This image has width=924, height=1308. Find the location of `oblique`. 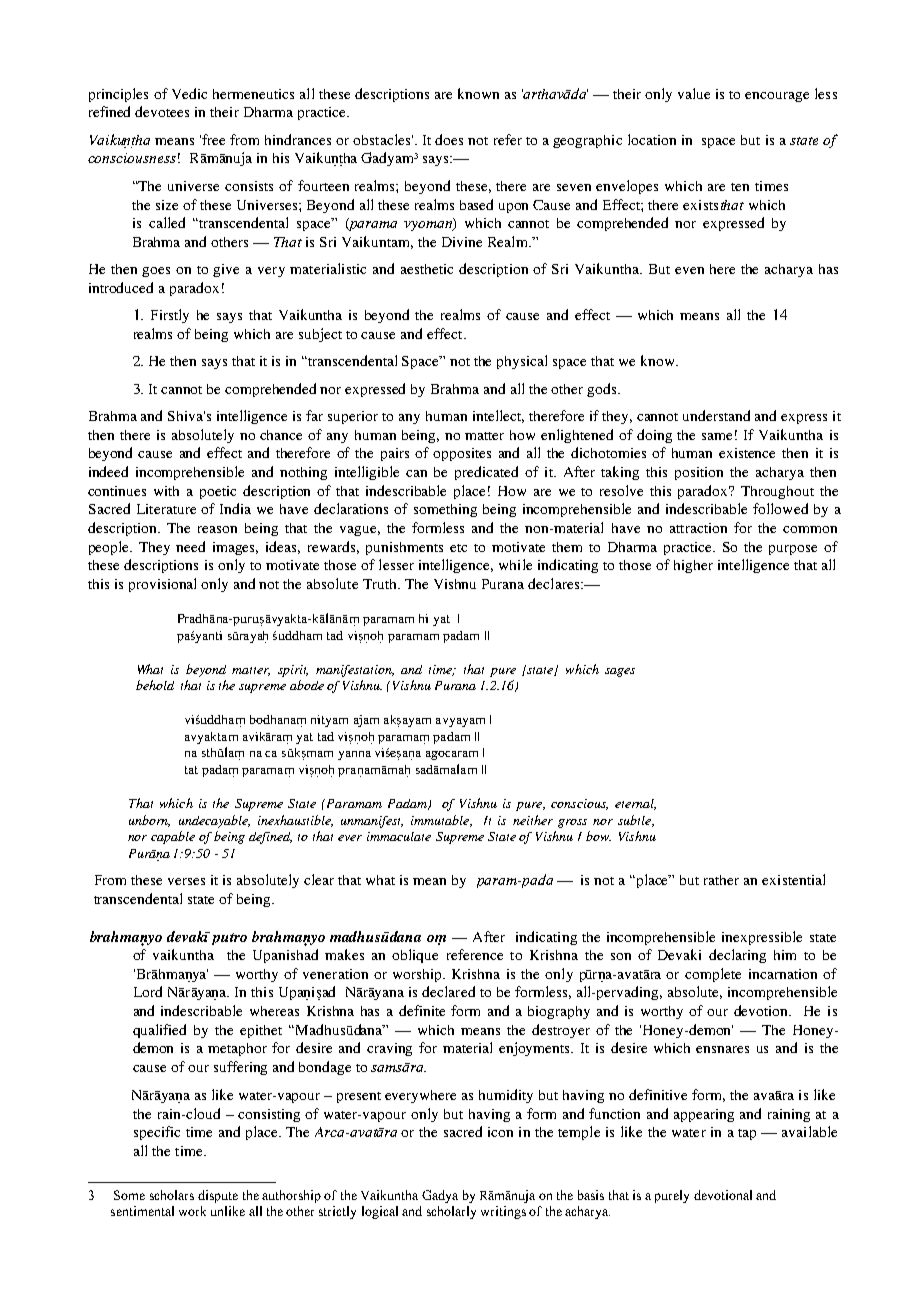

oblique is located at coordinates (415, 956).
